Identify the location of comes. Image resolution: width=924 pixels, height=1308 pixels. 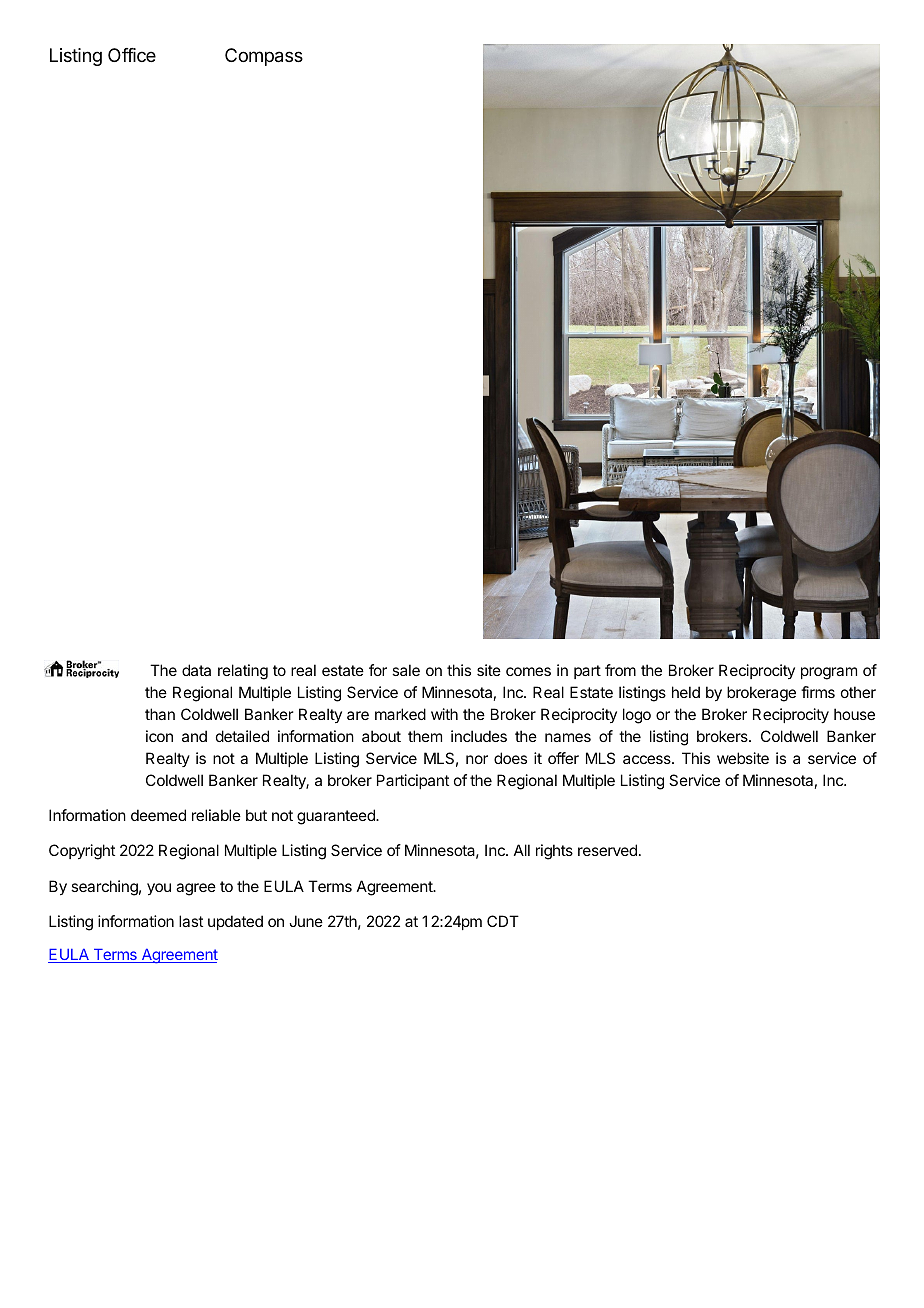
(528, 671).
